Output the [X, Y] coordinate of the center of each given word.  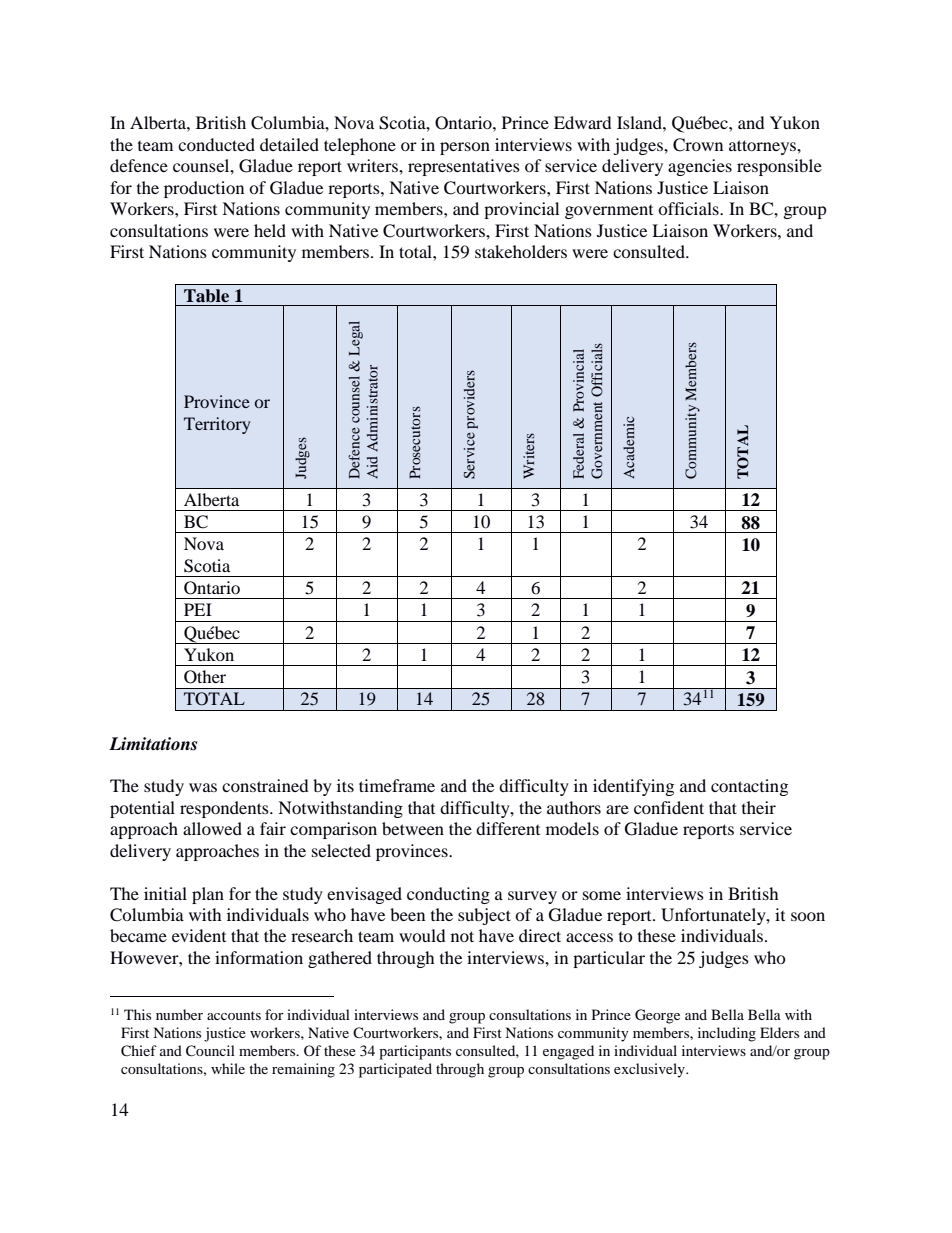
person [465, 148]
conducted [216, 144]
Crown [698, 145]
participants [415, 1052]
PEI [198, 609]
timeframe [397, 785]
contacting [749, 787]
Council [210, 1051]
